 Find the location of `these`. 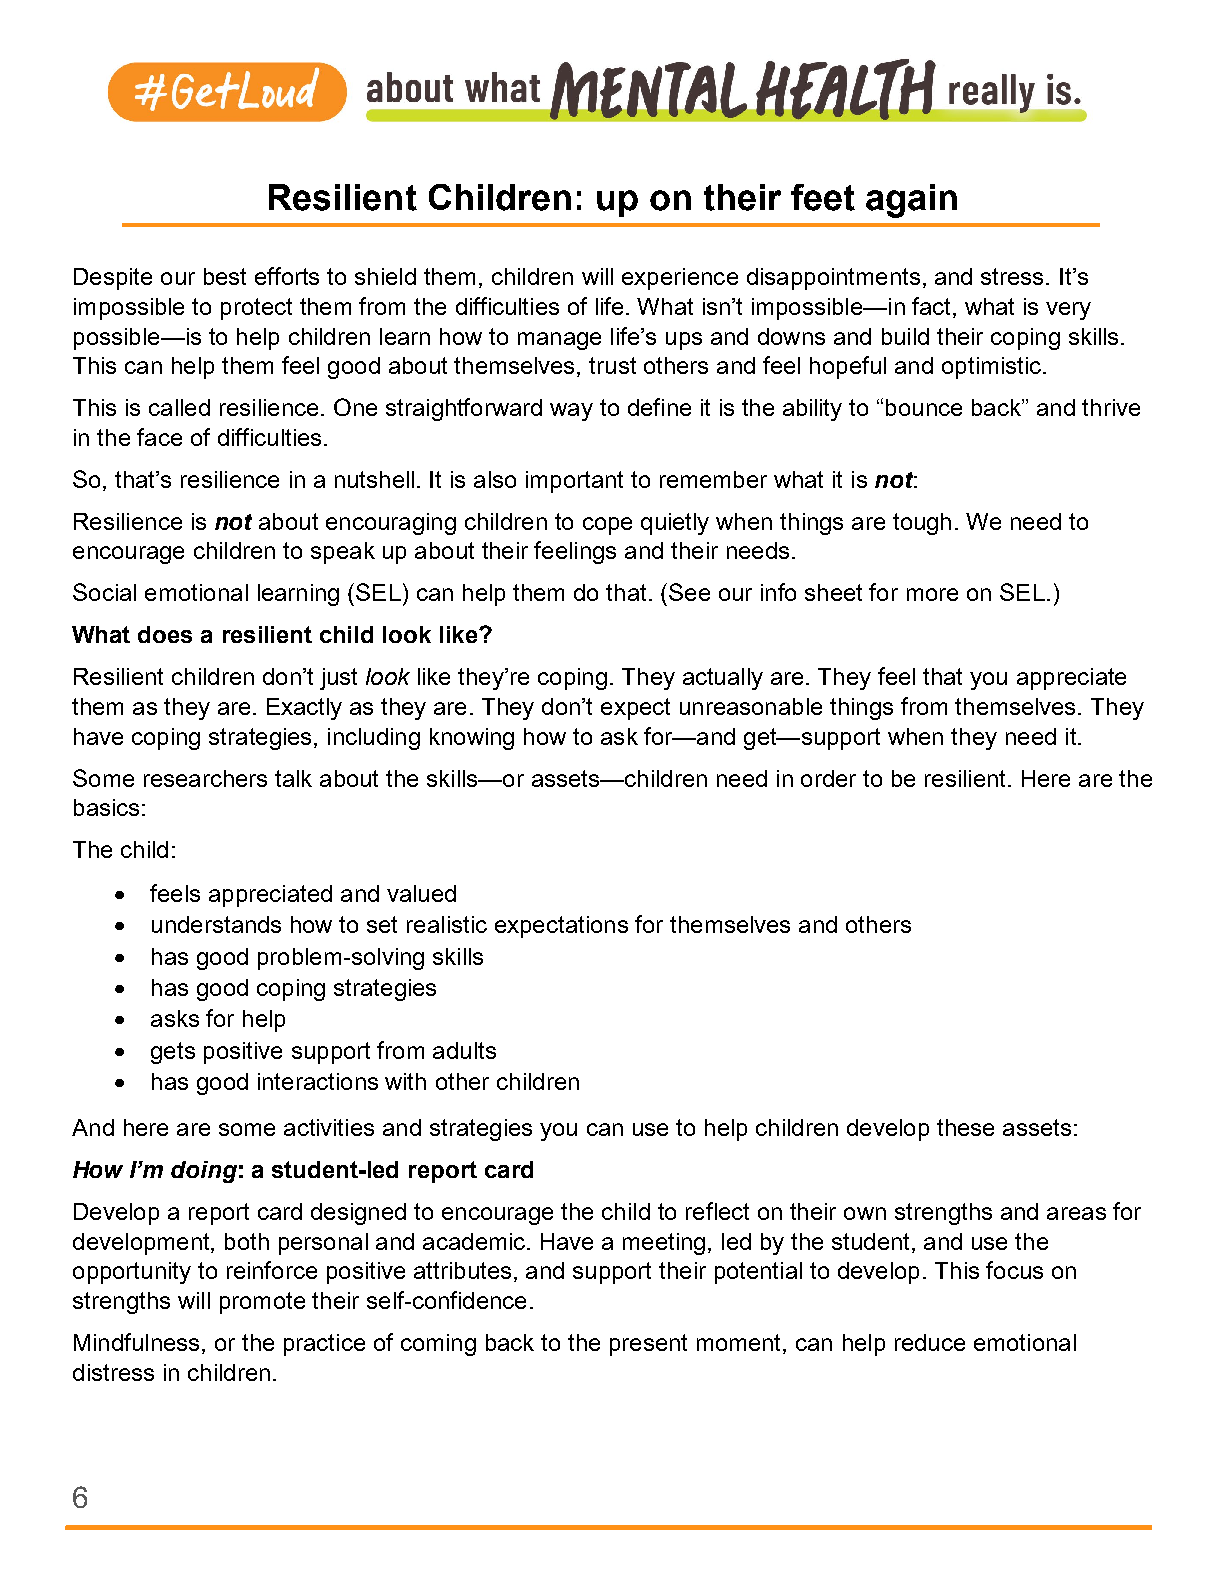

these is located at coordinates (965, 1127).
